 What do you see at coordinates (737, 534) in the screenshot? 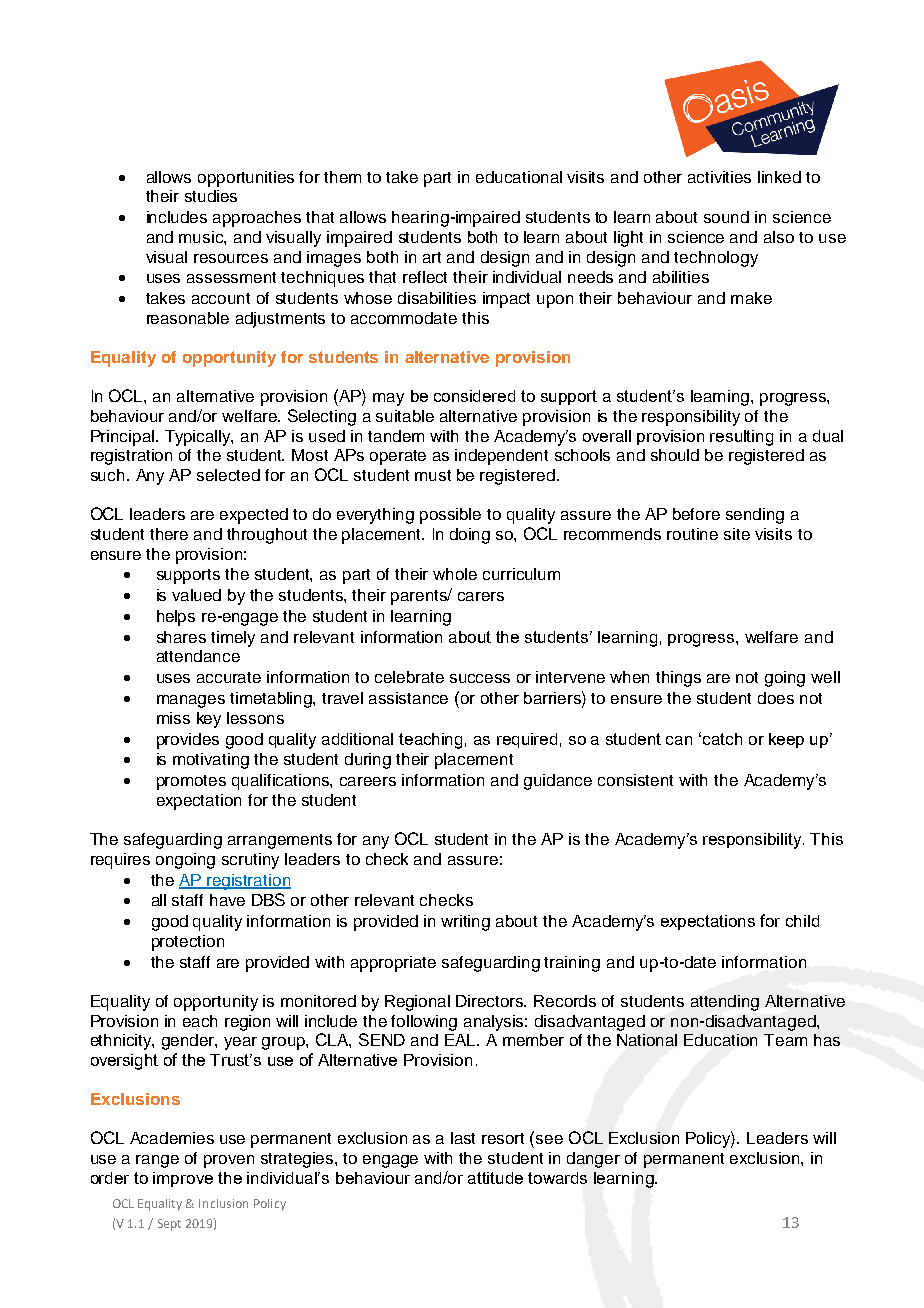
I see `site` at bounding box center [737, 534].
